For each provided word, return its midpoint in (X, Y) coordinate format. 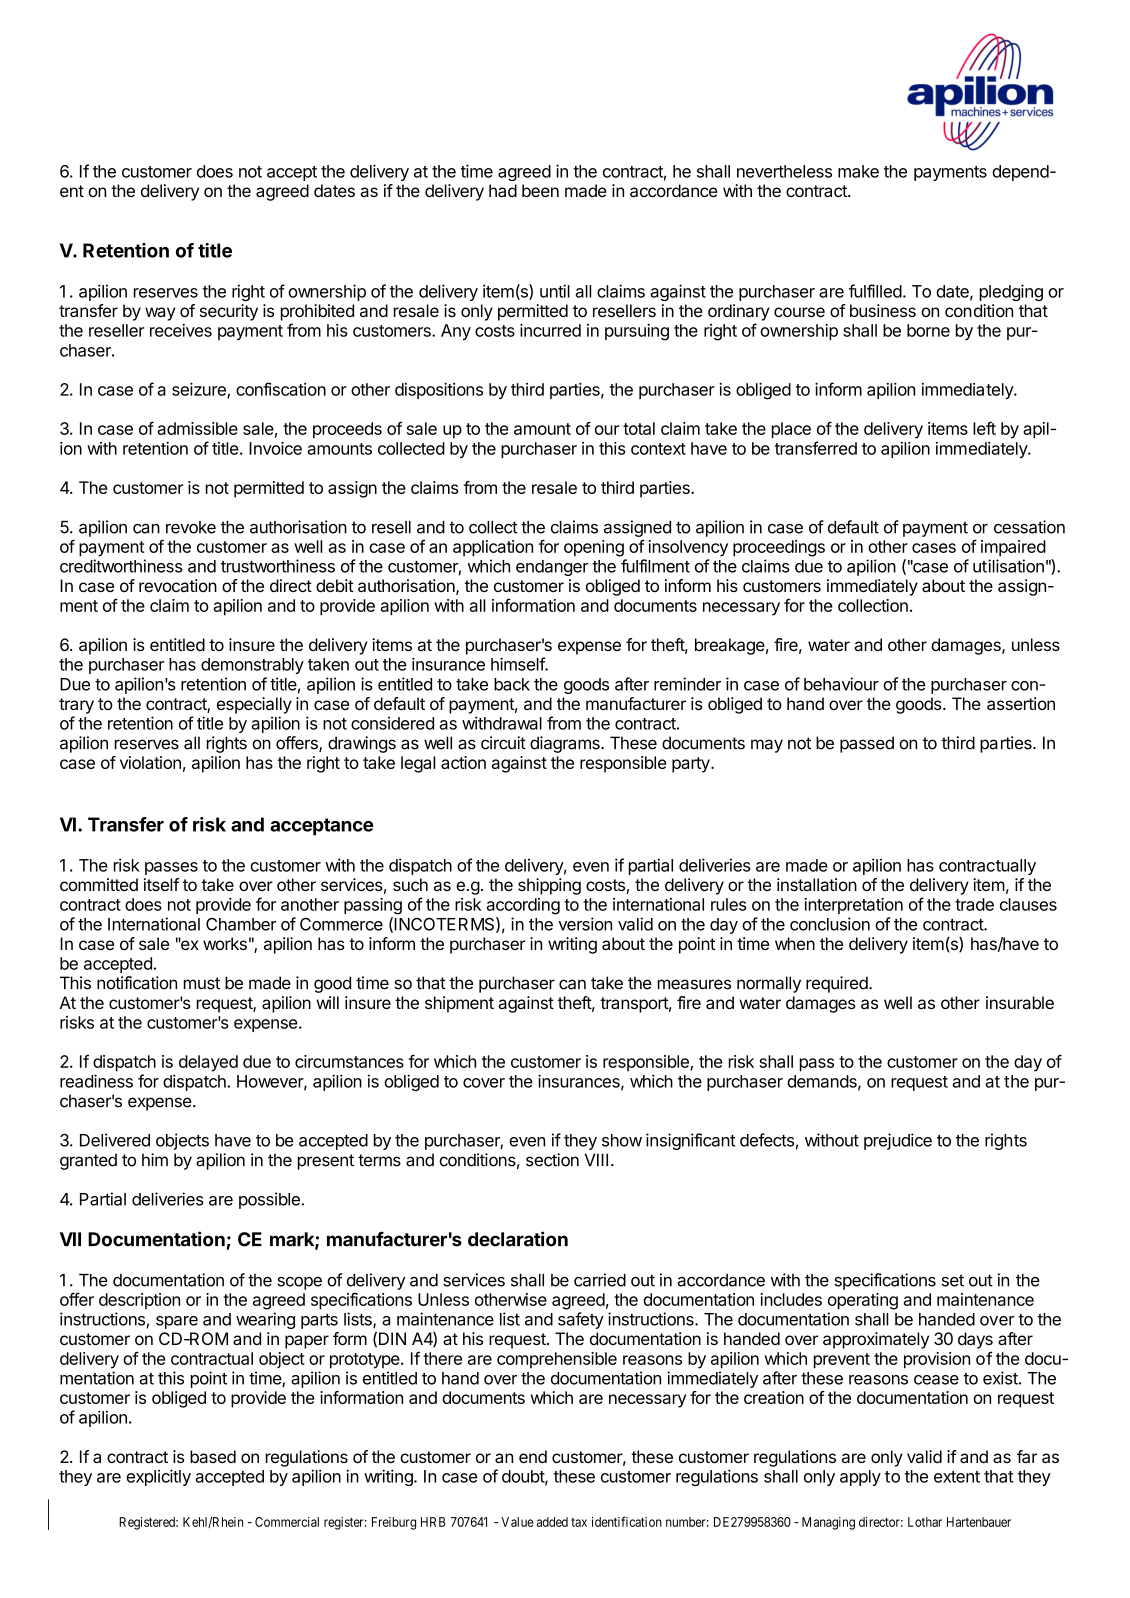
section (552, 1160)
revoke (191, 527)
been (540, 190)
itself (161, 884)
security (229, 312)
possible (269, 1200)
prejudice (898, 1141)
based (213, 1456)
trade (974, 904)
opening (594, 548)
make (858, 171)
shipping (549, 886)
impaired (1013, 548)
